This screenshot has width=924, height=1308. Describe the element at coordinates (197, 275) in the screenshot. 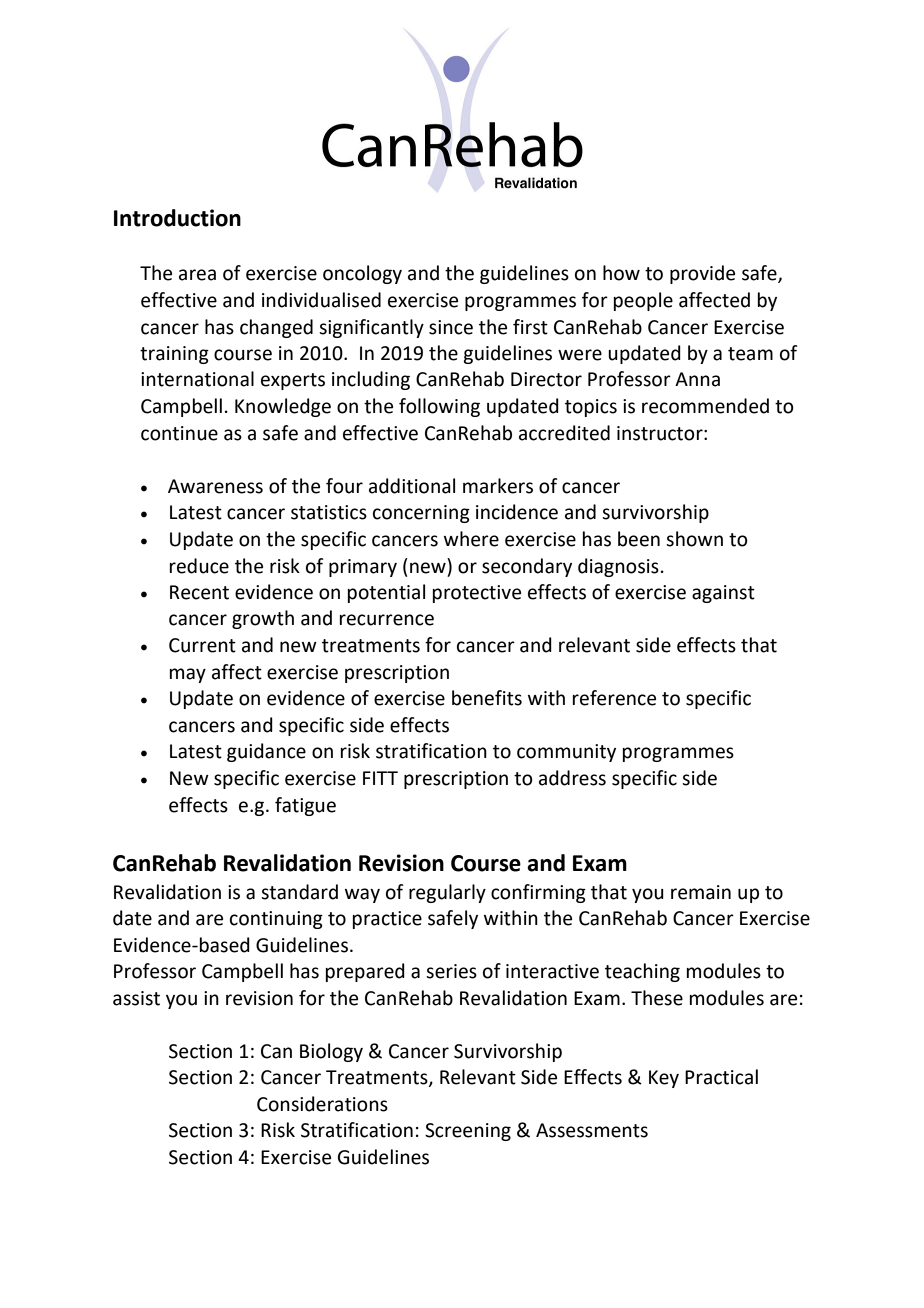

I see `area` at that location.
